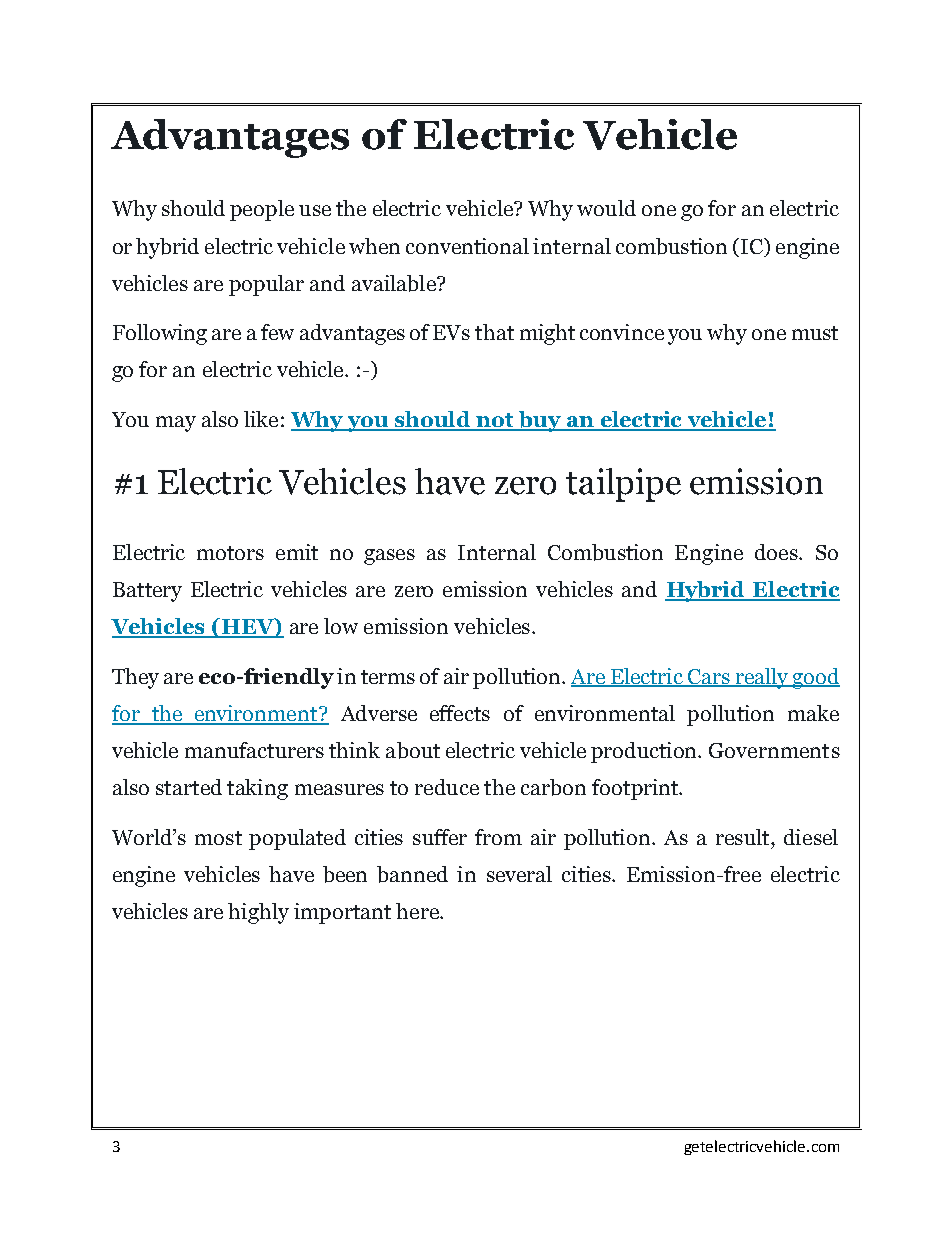 The image size is (952, 1233). I want to click on would, so click(606, 208).
